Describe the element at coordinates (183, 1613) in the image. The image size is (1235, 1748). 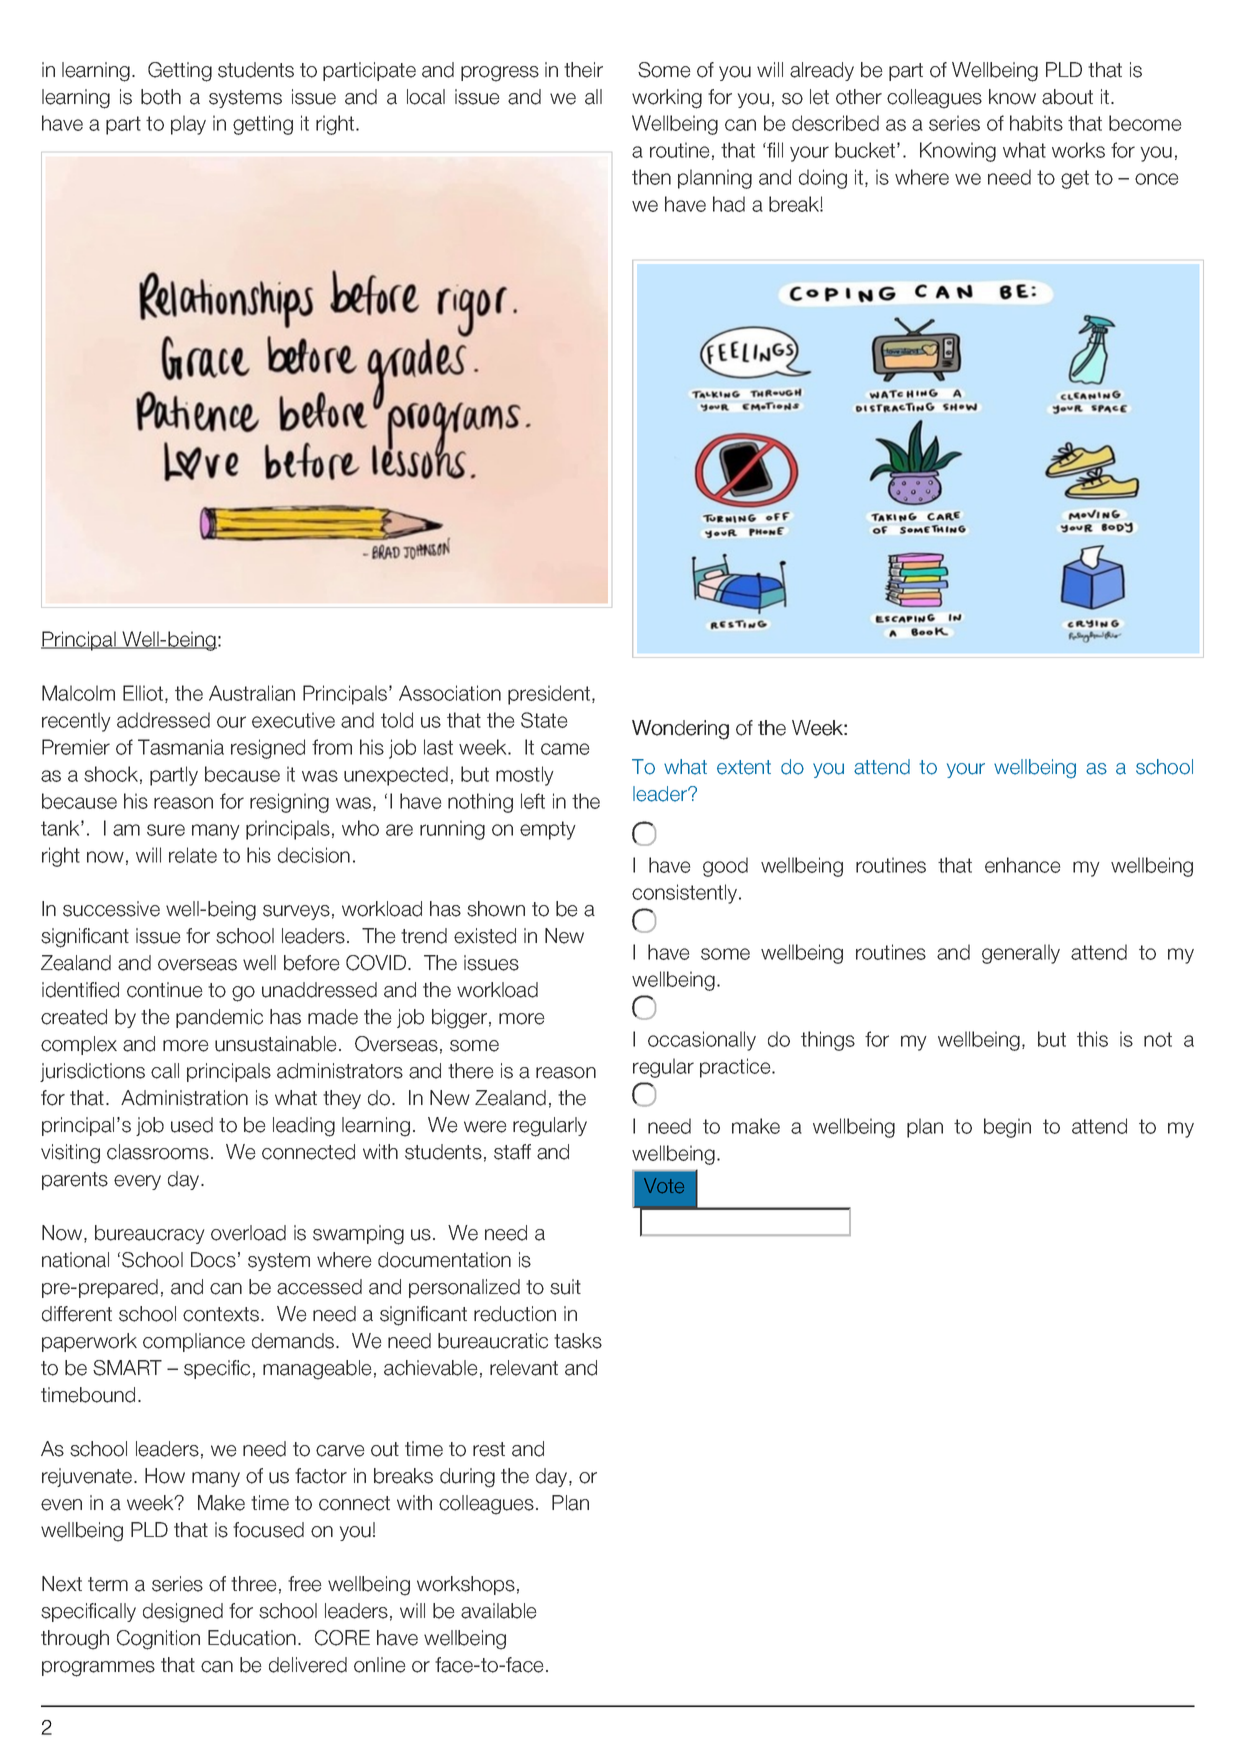
I see `designed` at that location.
